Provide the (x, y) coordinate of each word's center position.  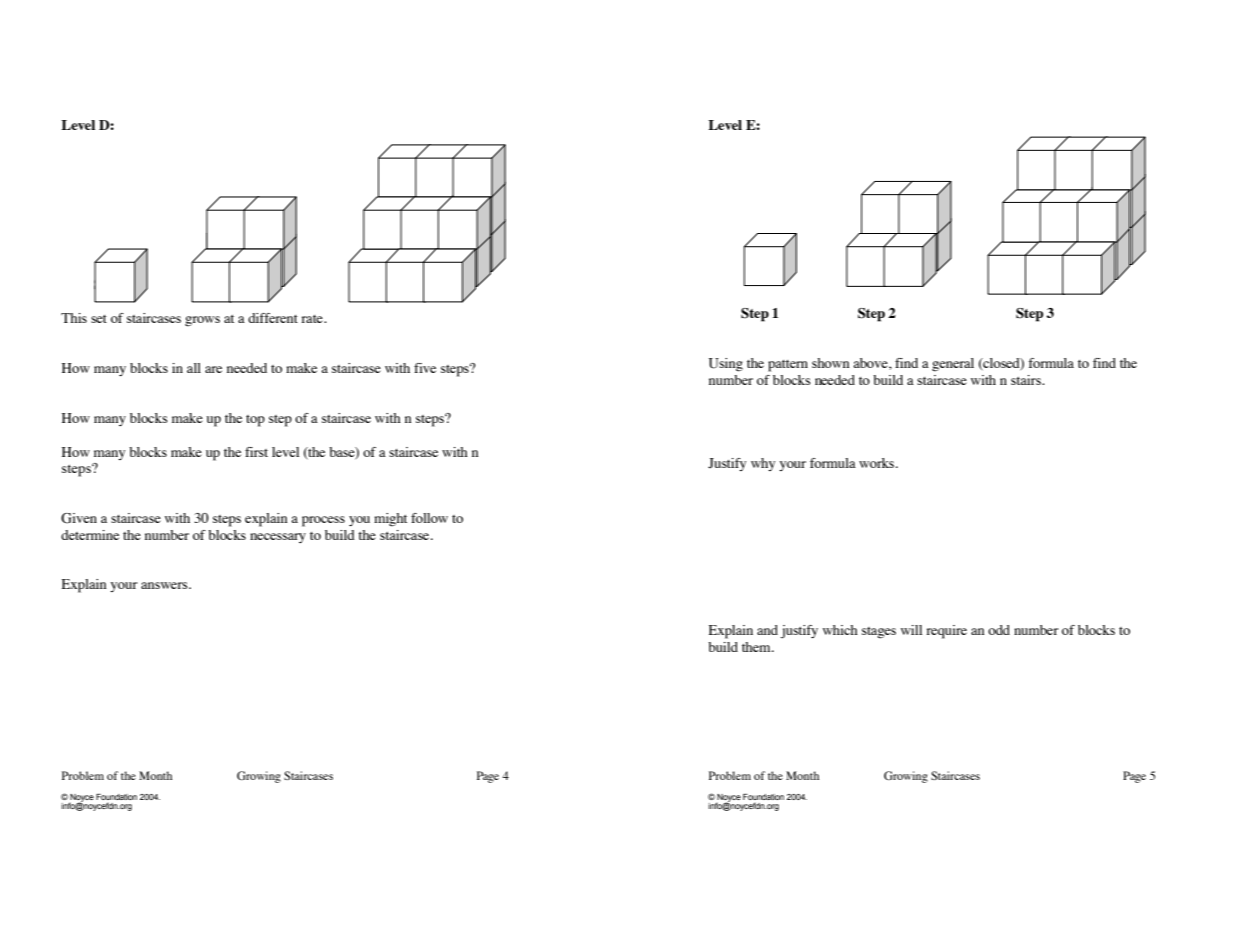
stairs (1027, 380)
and (767, 630)
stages (879, 633)
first (256, 452)
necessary (278, 538)
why (763, 464)
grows (202, 321)
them (757, 647)
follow (429, 518)
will (911, 630)
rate (313, 319)
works (878, 463)
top (255, 421)
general (953, 365)
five (425, 368)
